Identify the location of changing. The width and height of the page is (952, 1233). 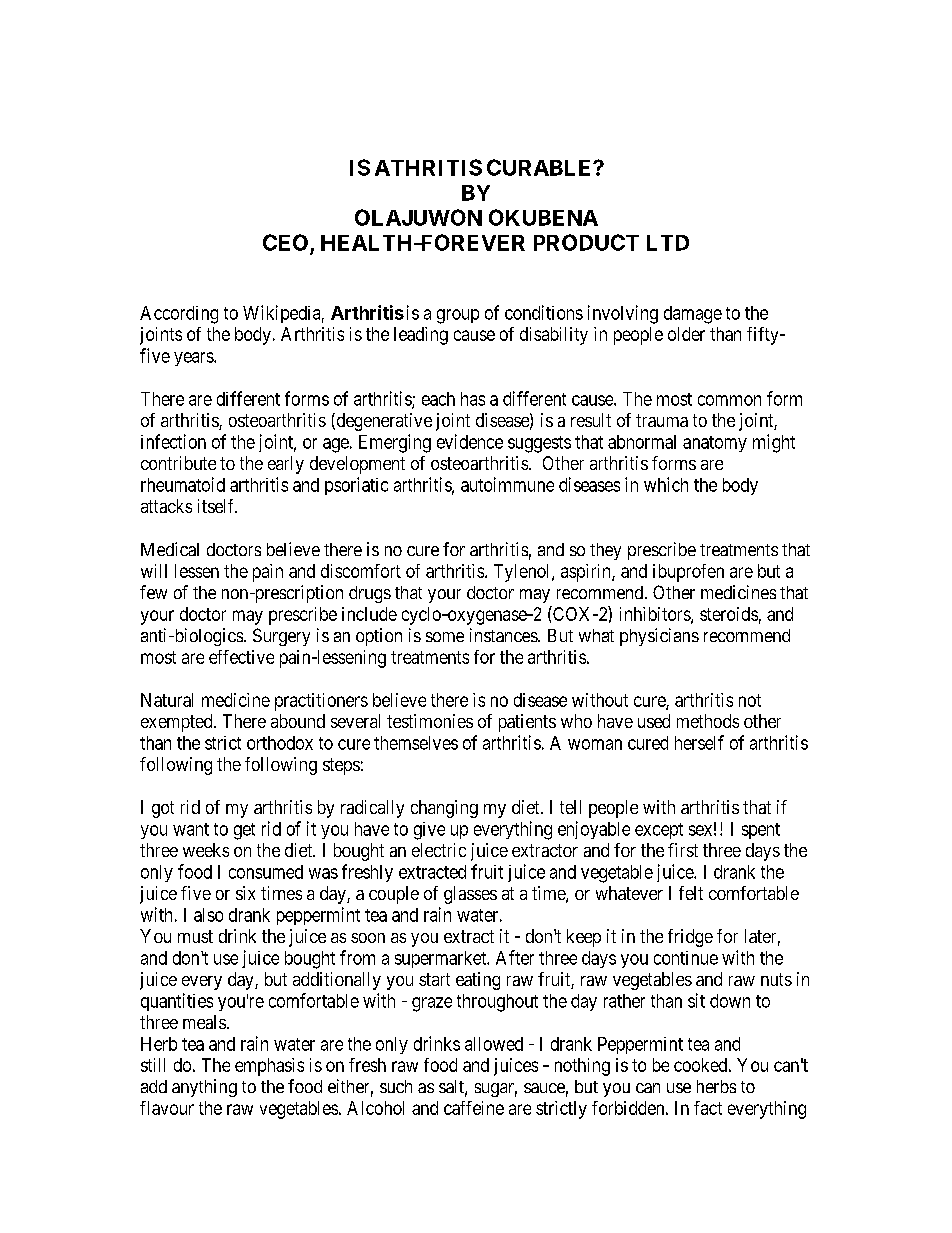
(444, 809).
